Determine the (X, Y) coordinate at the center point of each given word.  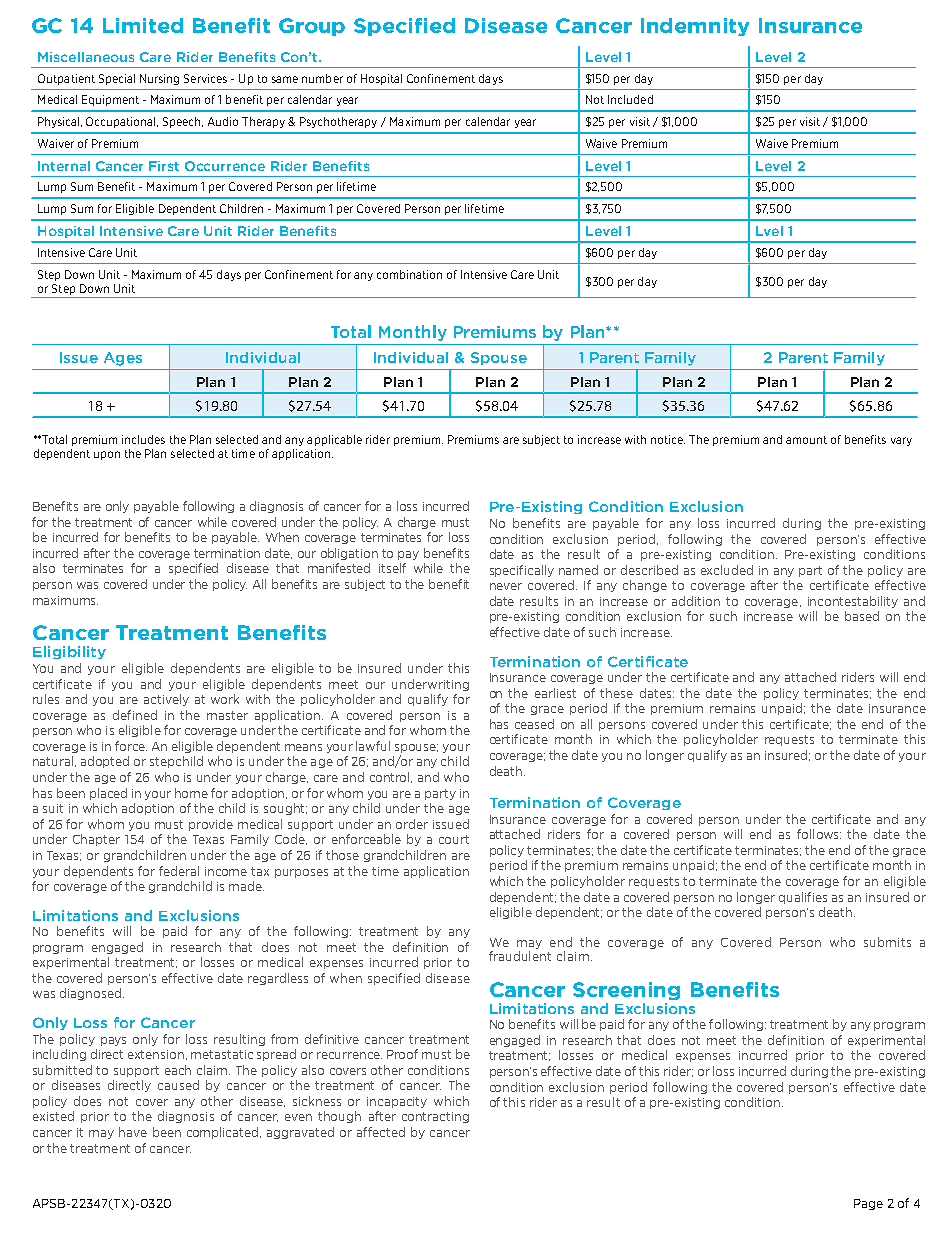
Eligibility (69, 652)
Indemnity (695, 27)
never (506, 586)
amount (806, 440)
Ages (123, 359)
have (133, 1132)
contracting (435, 1117)
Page (868, 1204)
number (322, 78)
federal (179, 871)
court (454, 839)
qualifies (803, 898)
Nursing (159, 79)
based (862, 616)
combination (409, 274)
